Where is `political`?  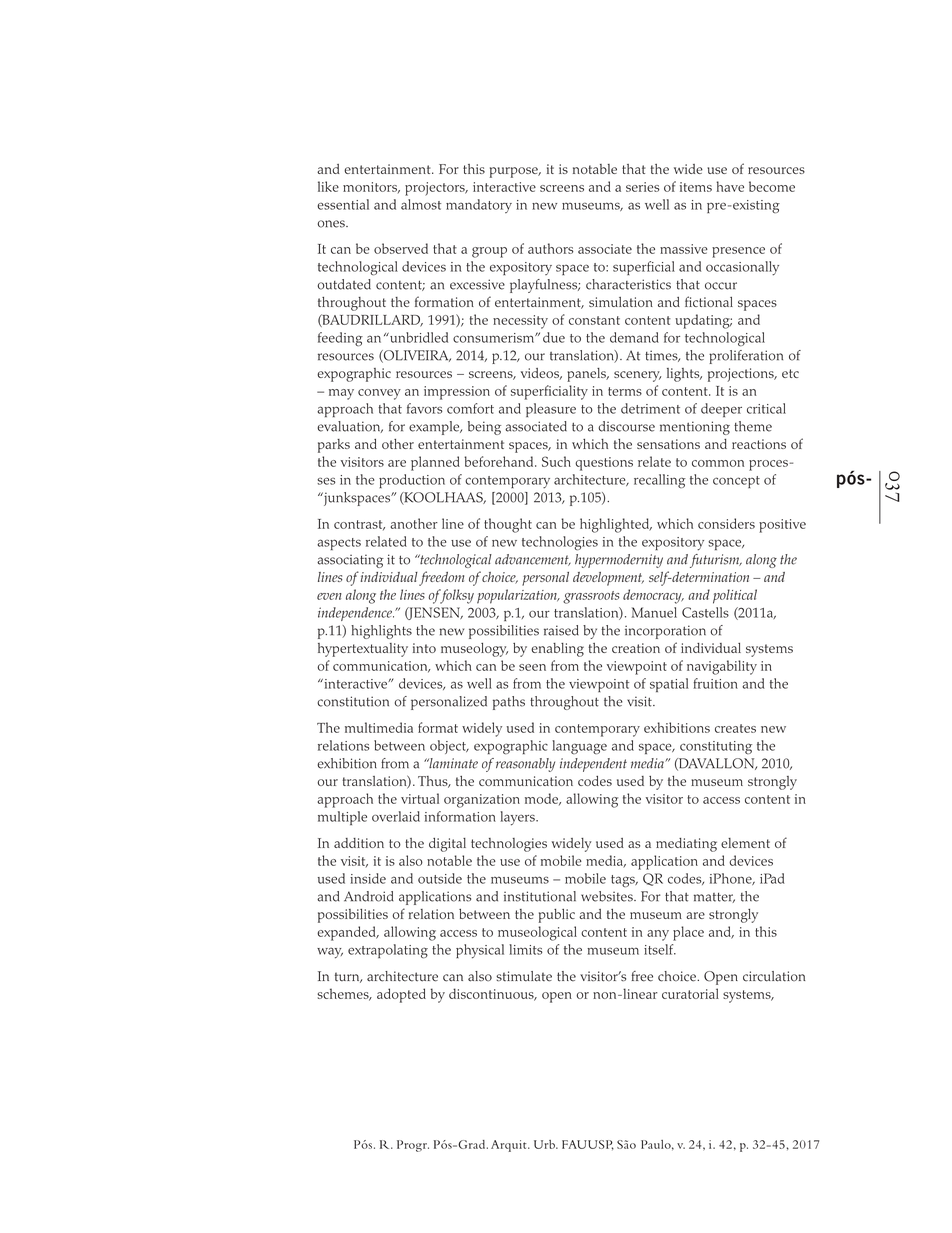
political is located at coordinates (735, 596).
